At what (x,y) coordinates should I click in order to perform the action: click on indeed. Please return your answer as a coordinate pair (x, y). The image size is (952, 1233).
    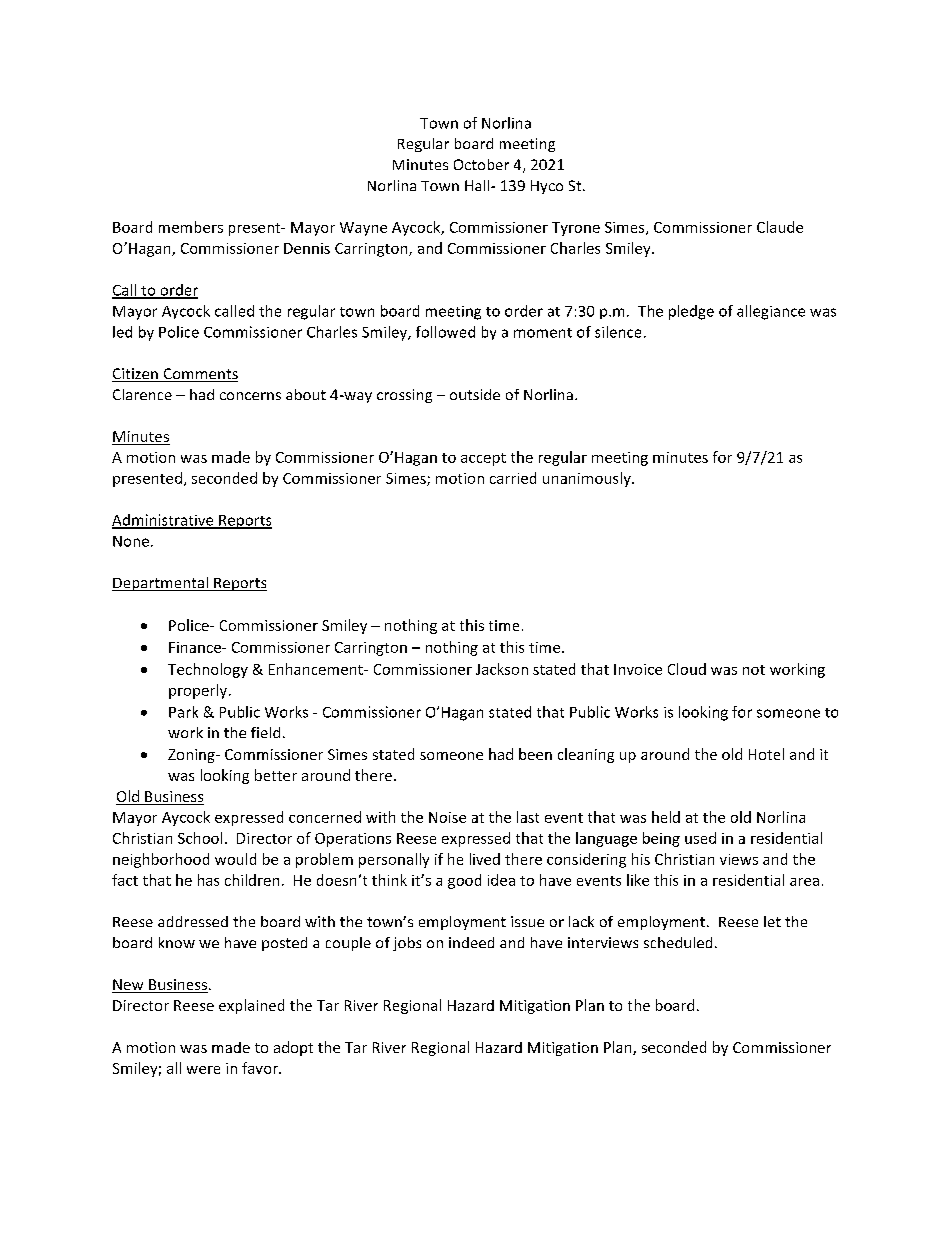
    Looking at the image, I should click on (471, 942).
